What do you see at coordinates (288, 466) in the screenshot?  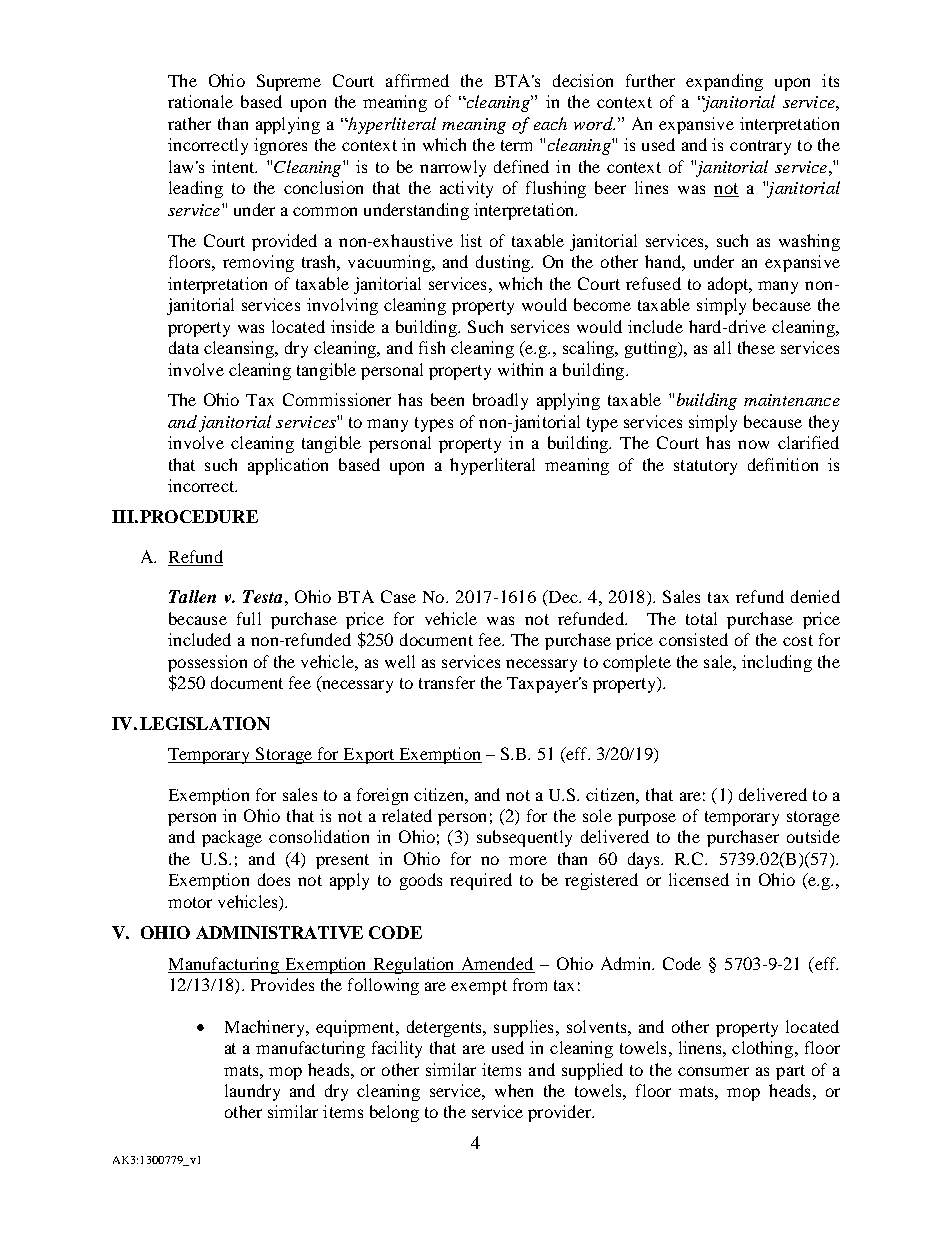 I see `application` at bounding box center [288, 466].
